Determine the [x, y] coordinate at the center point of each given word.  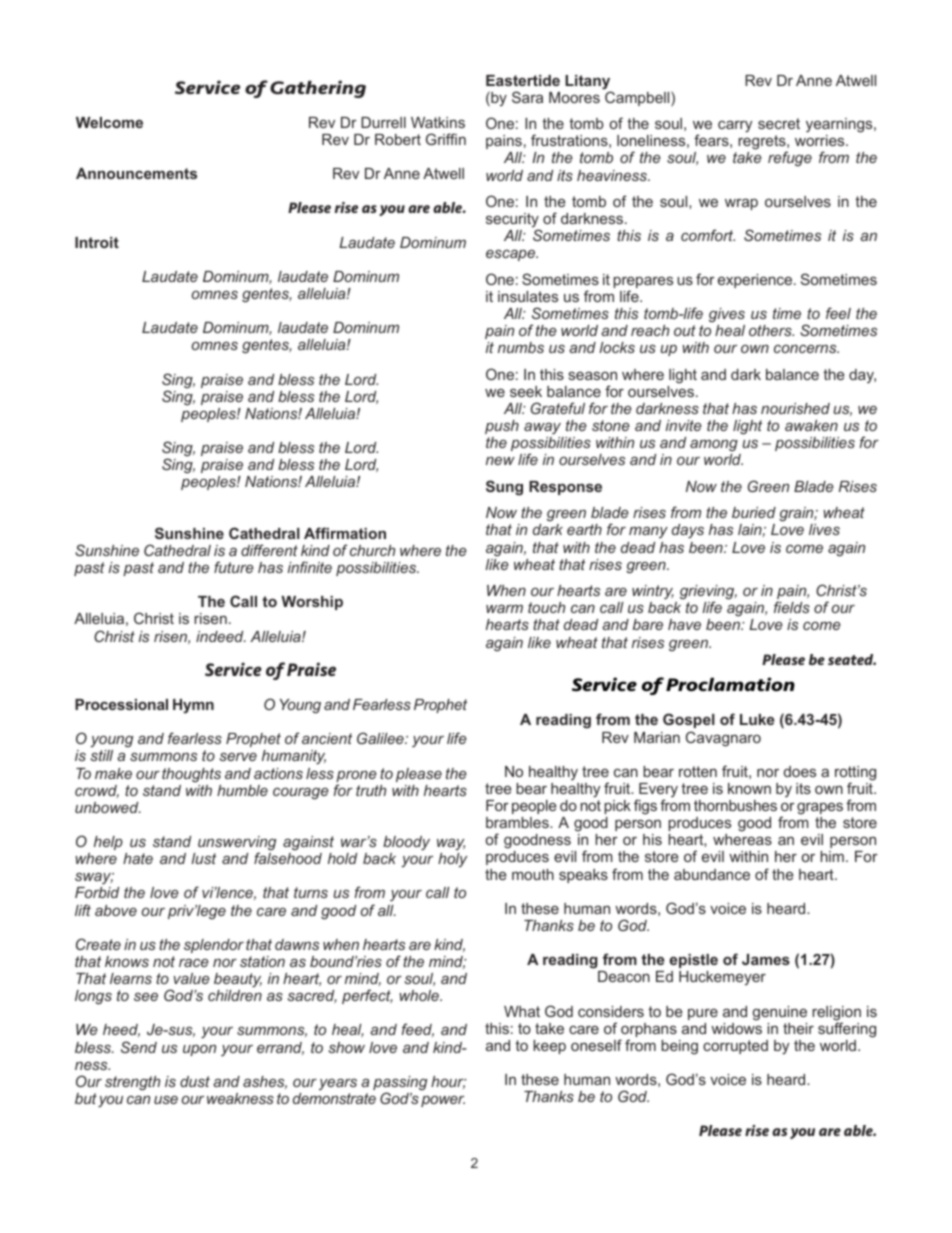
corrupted [735, 1047]
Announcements [136, 173]
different [269, 550]
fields [792, 607]
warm [504, 609]
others [771, 330]
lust [203, 858]
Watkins [438, 122]
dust [195, 1081]
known [749, 788]
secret [779, 123]
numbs [521, 347]
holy [452, 860]
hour [448, 1082]
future [234, 567]
